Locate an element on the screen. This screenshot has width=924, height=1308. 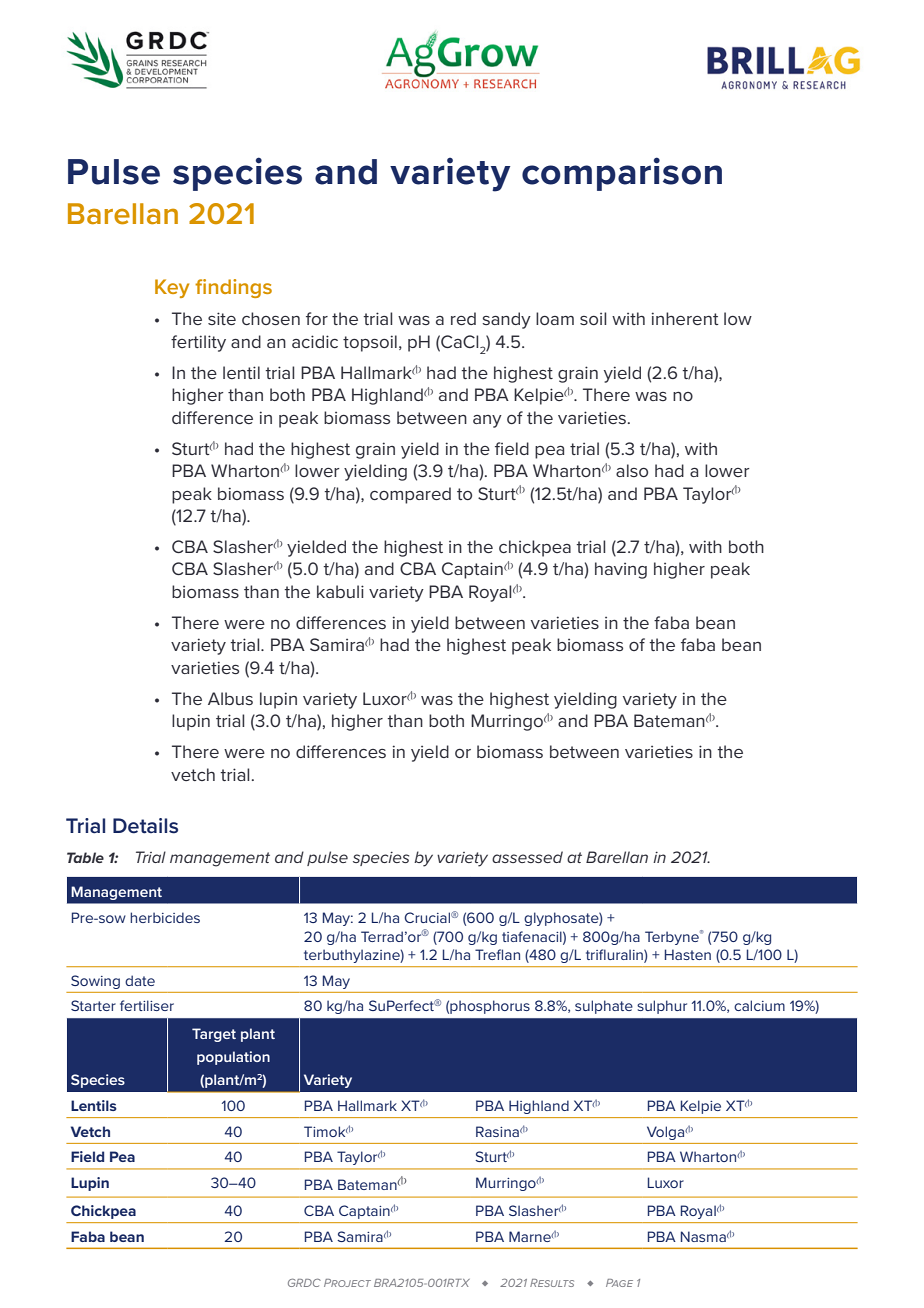
Project is located at coordinates (347, 1283).
